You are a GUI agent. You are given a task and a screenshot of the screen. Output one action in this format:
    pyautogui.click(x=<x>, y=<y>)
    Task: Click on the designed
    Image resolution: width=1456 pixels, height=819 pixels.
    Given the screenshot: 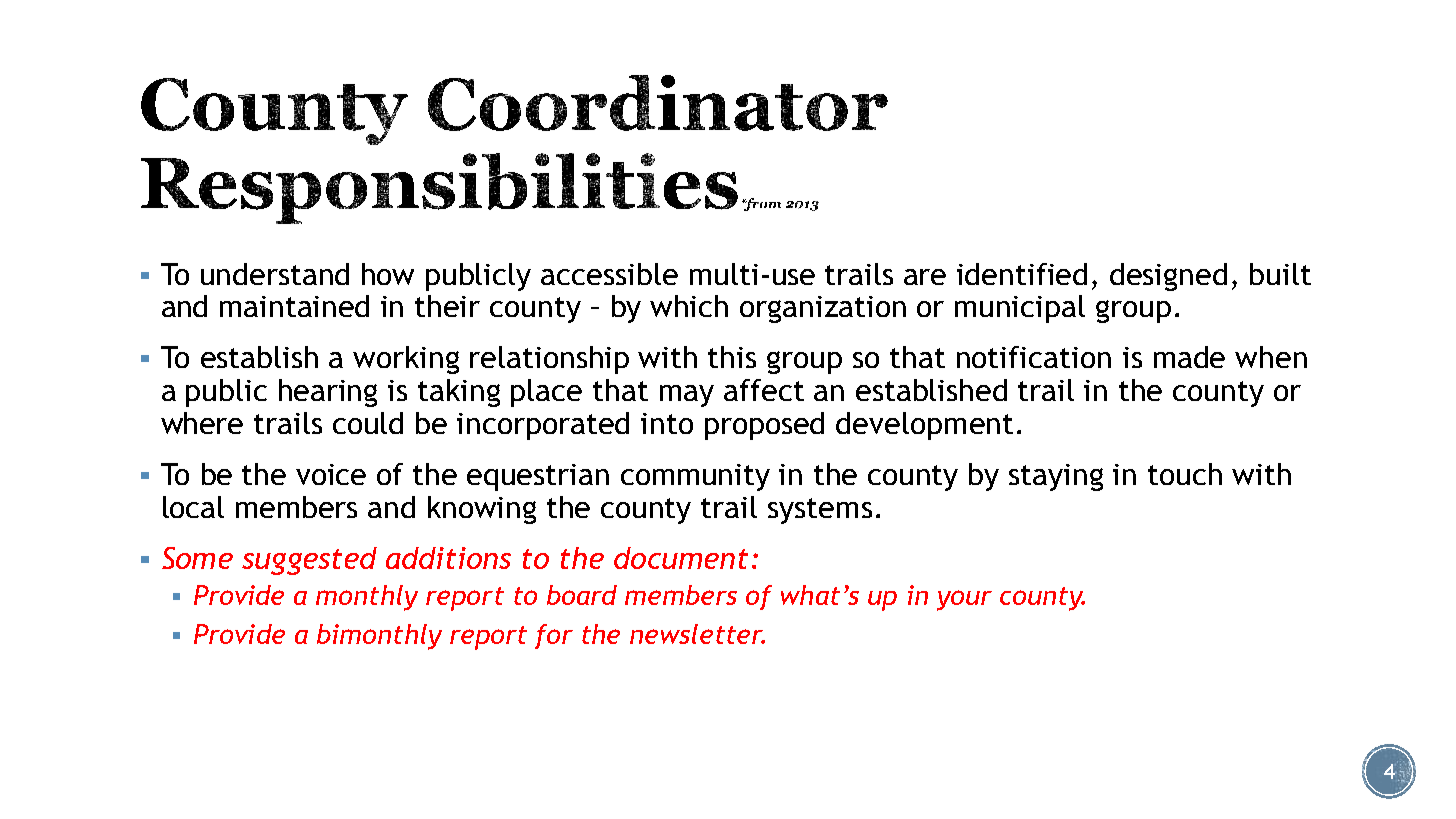 What is the action you would take?
    pyautogui.click(x=1168, y=277)
